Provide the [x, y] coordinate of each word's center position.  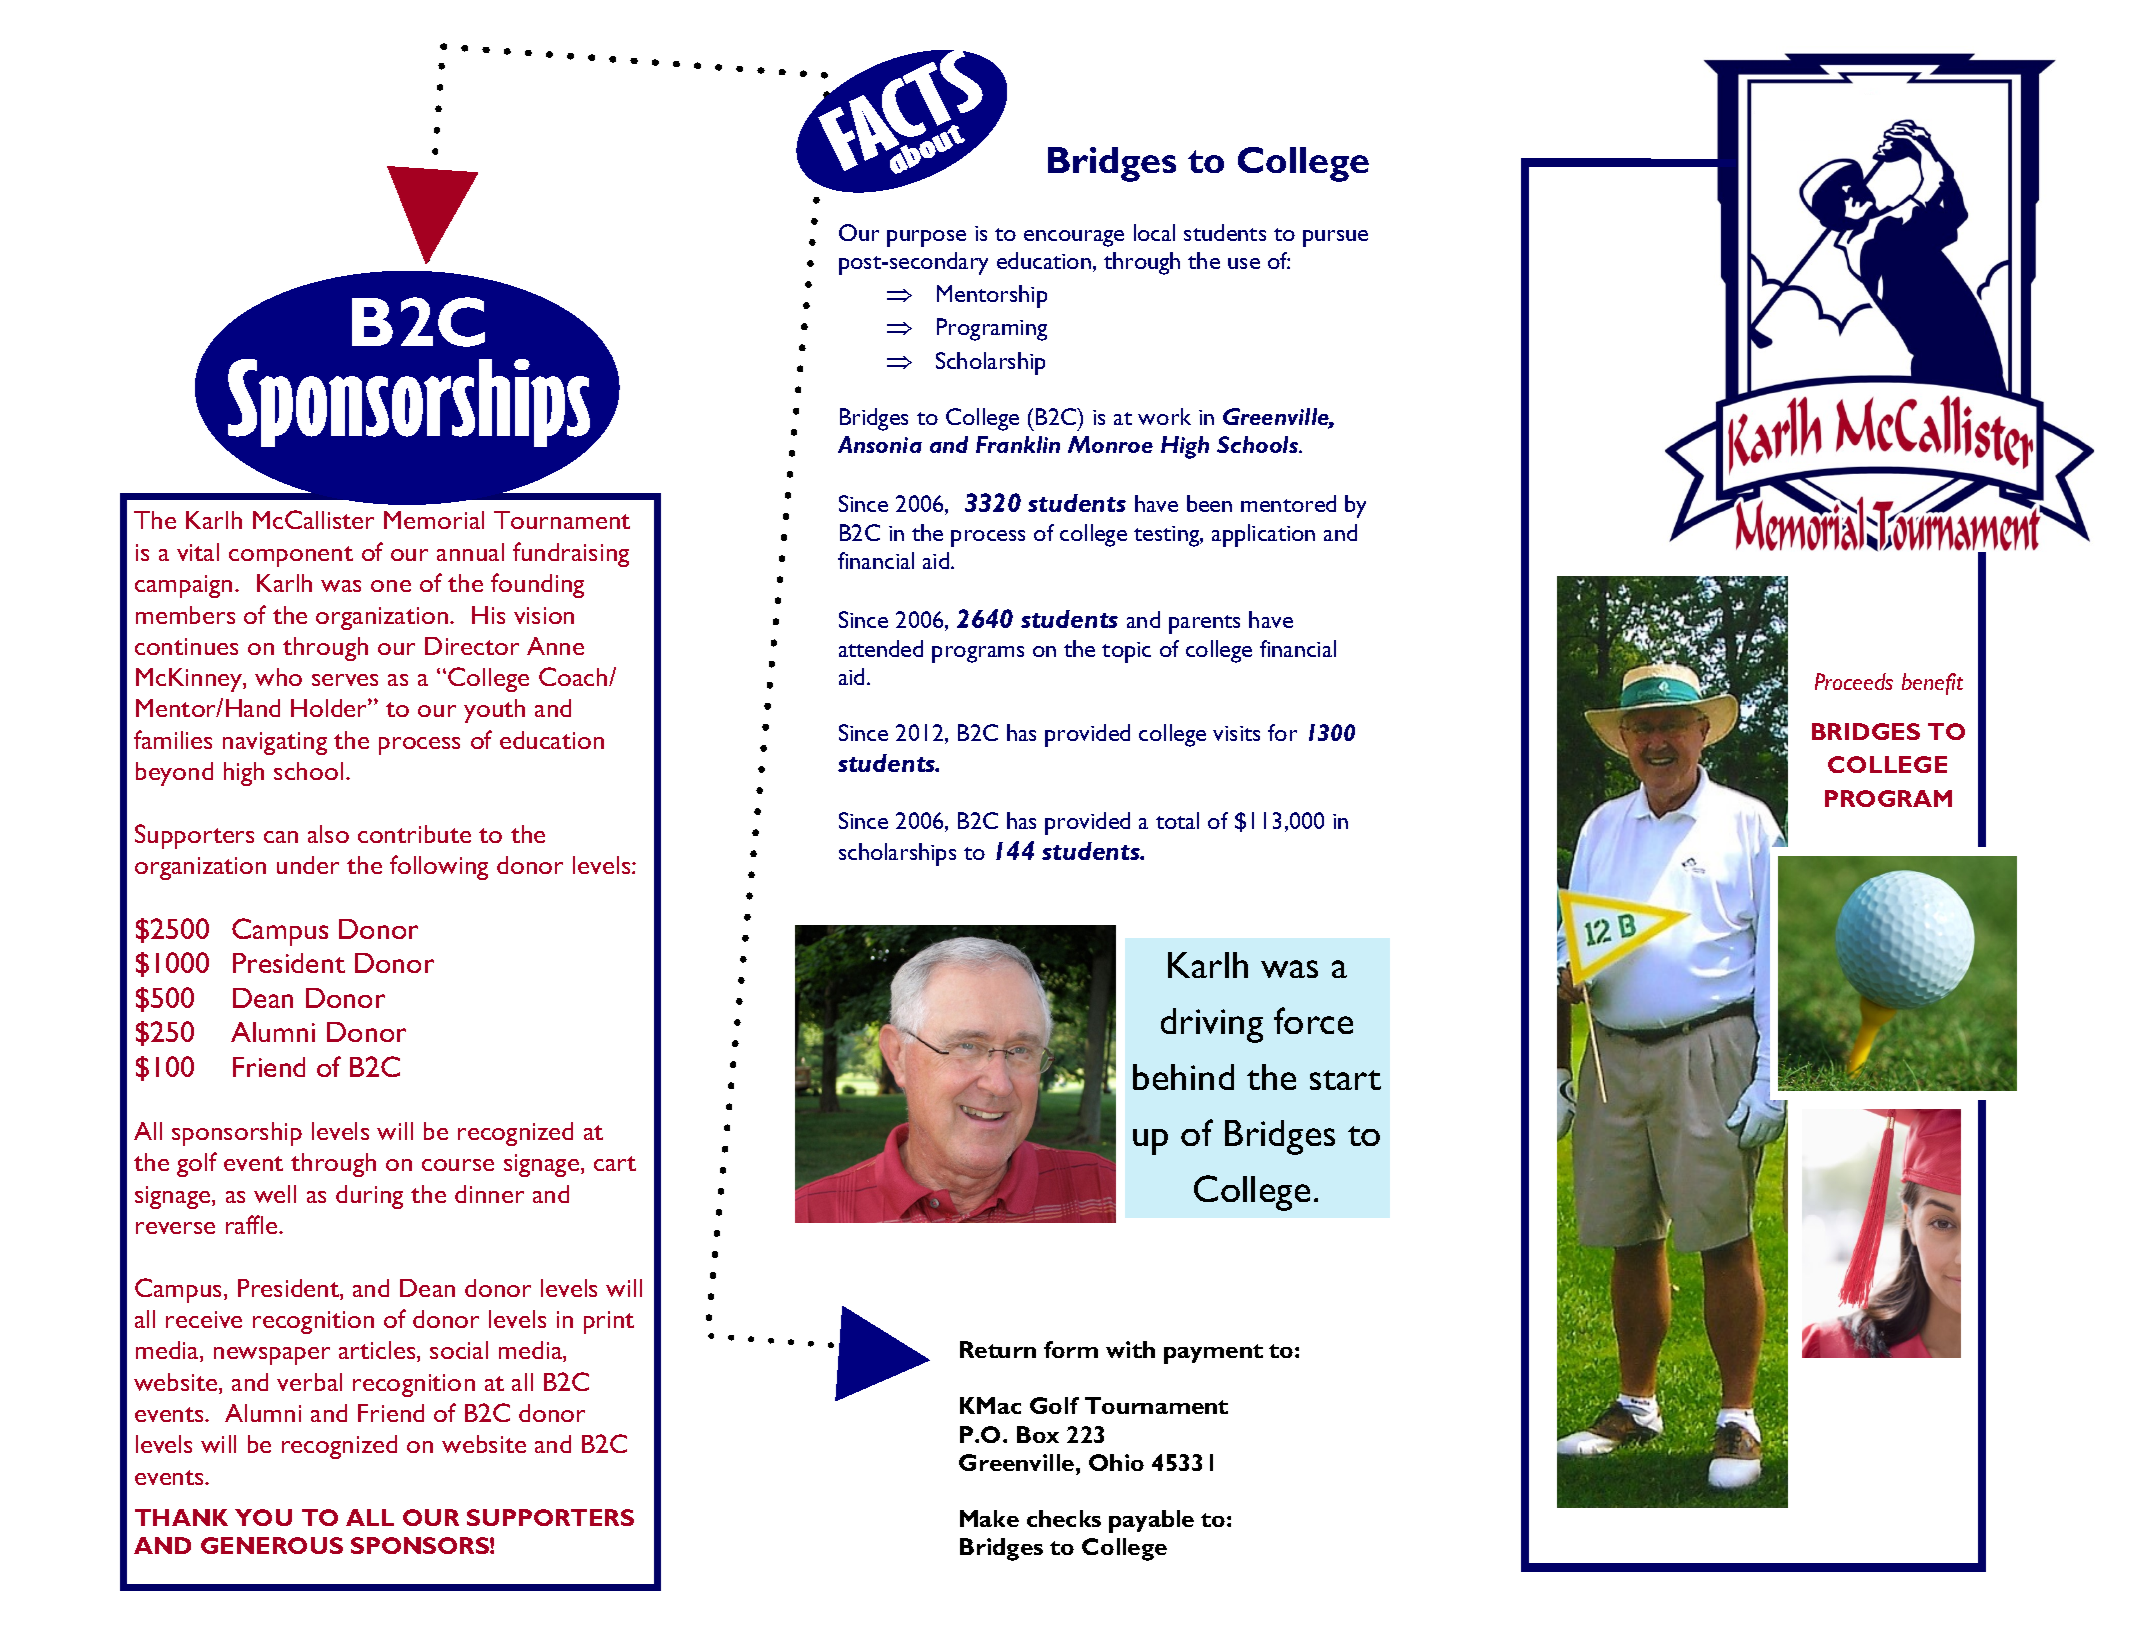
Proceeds [1854, 681]
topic [1126, 652]
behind [1183, 1077]
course [458, 1165]
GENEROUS [272, 1545]
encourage [1074, 238]
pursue [1335, 238]
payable [1151, 1521]
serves [345, 680]
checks [1064, 1518]
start [1345, 1080]
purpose [926, 238]
